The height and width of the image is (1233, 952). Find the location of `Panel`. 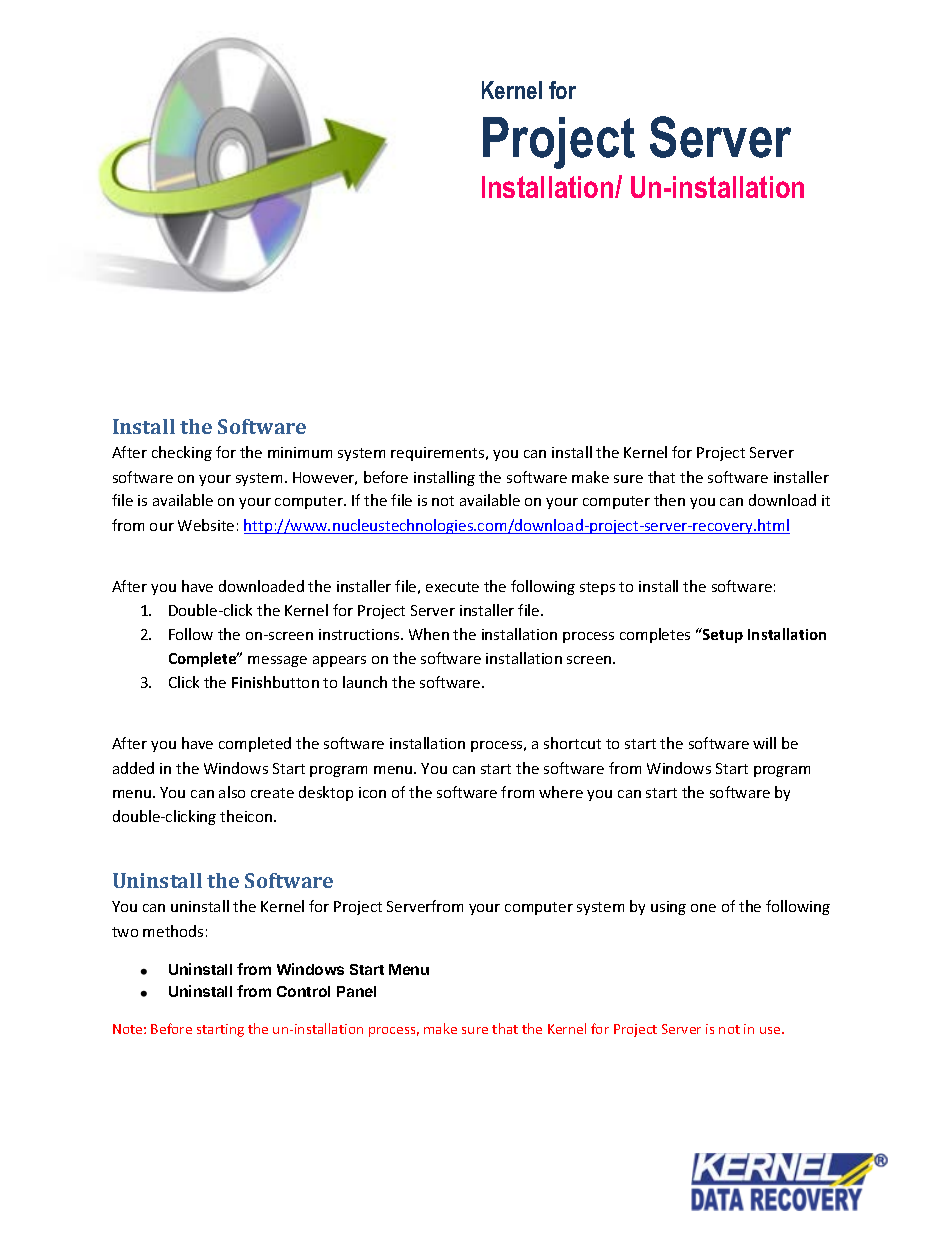

Panel is located at coordinates (356, 991).
